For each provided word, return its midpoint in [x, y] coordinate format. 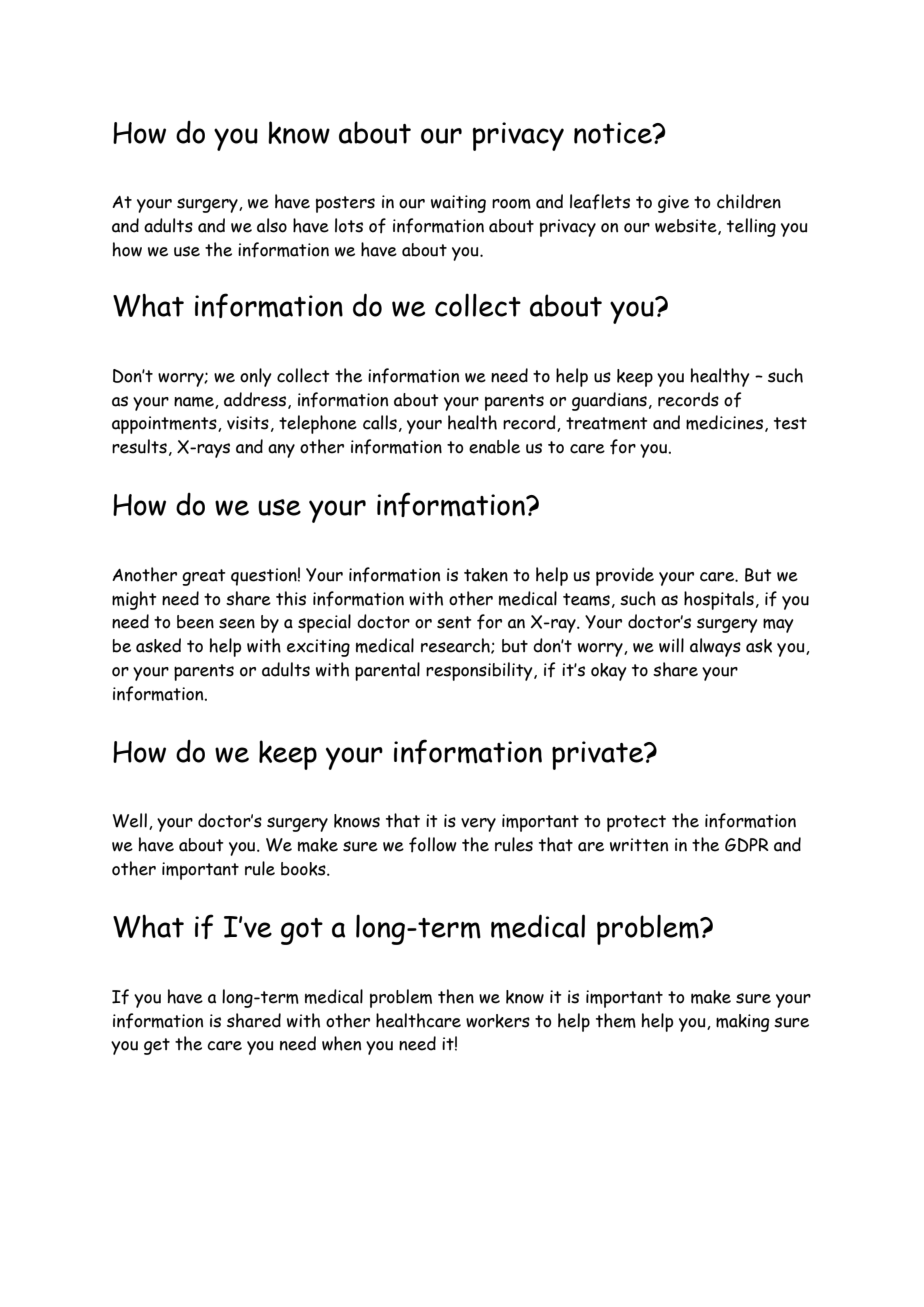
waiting [458, 204]
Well [130, 820]
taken [486, 575]
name [195, 402]
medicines [724, 422]
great [204, 577]
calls [380, 422]
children [749, 201]
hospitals [719, 600]
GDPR [747, 845]
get [157, 1046]
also [272, 225]
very [478, 825]
